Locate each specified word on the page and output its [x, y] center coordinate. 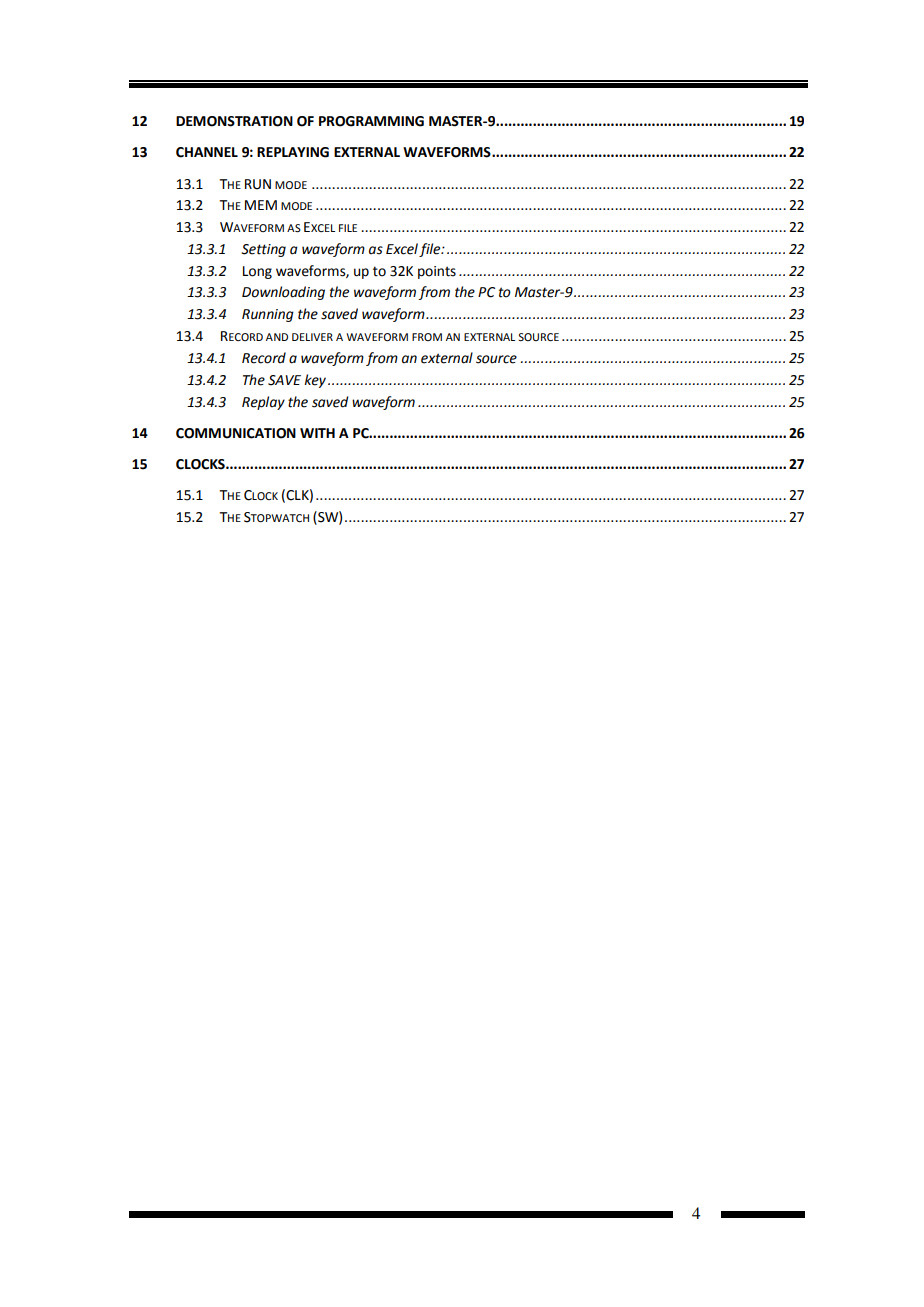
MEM [261, 205]
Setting [263, 250]
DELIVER [312, 337]
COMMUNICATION [236, 433]
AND [277, 337]
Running [268, 315]
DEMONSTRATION [234, 121]
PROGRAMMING [371, 121]
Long [257, 272]
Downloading [283, 293]
